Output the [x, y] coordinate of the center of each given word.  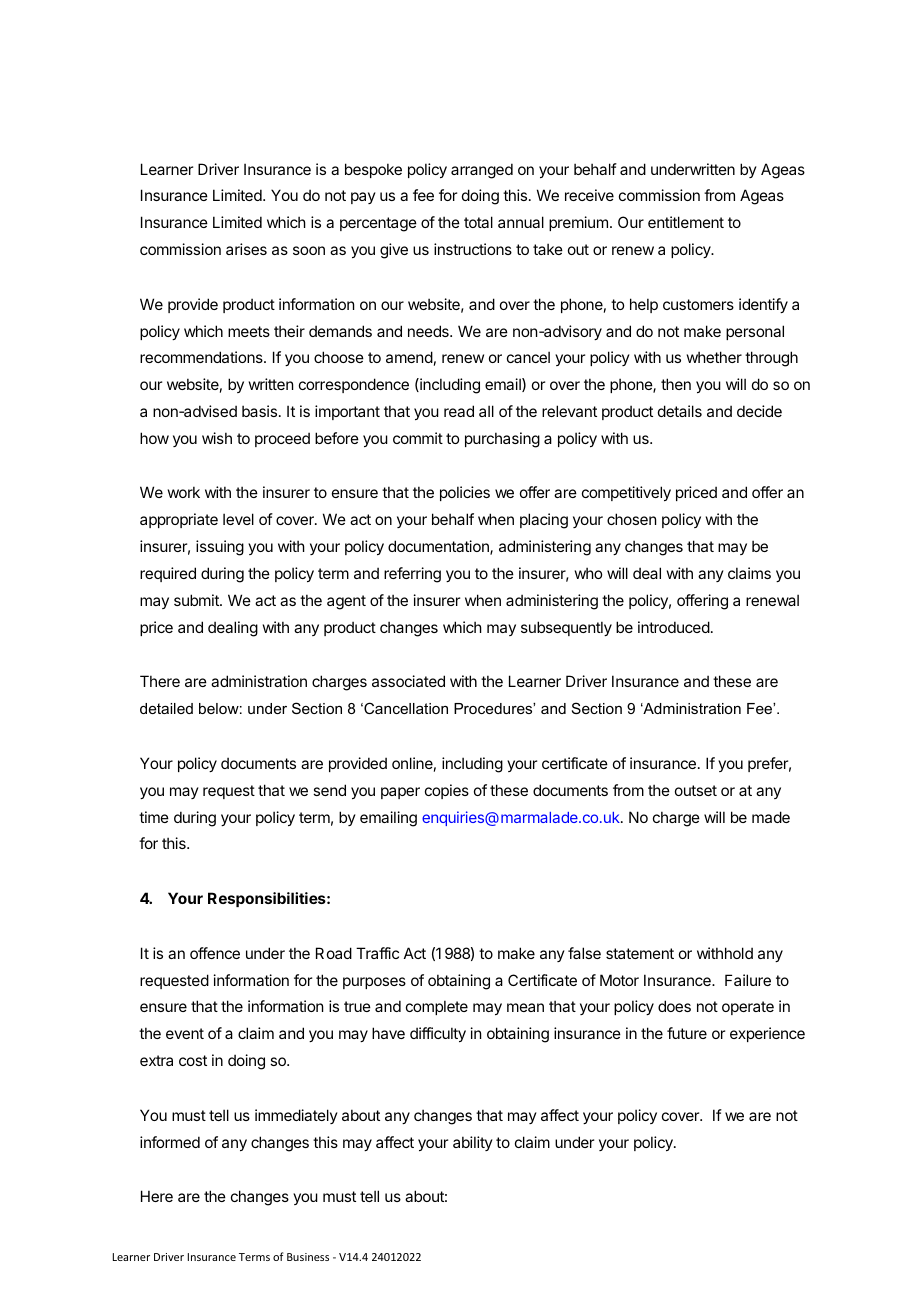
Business [308, 1257]
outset [696, 790]
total [478, 222]
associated [408, 681]
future [687, 1033]
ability [473, 1143]
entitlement [686, 222]
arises [246, 249]
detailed [166, 708]
